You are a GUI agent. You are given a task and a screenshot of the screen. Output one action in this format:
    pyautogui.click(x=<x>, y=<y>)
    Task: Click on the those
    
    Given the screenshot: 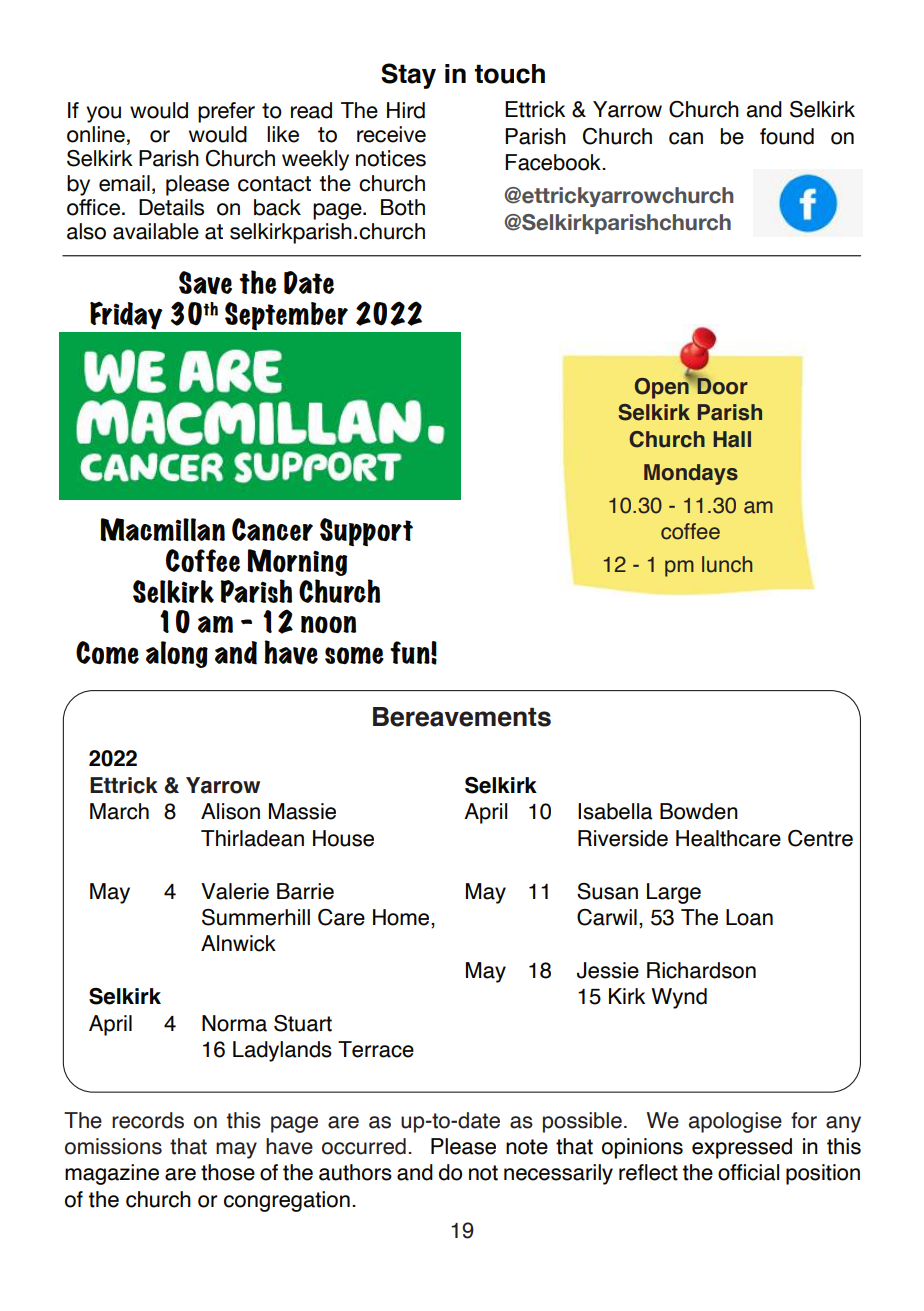 What is the action you would take?
    pyautogui.click(x=228, y=1172)
